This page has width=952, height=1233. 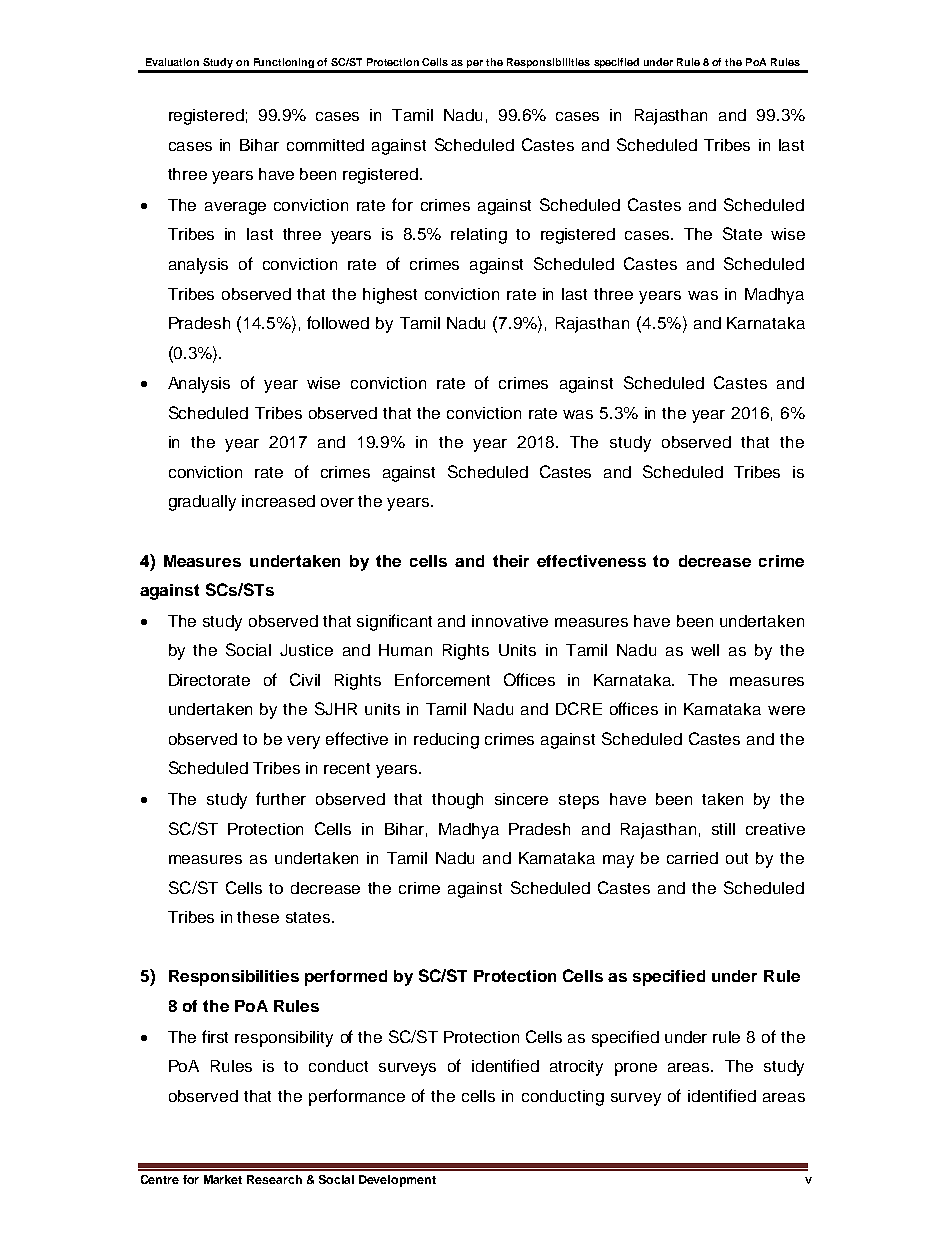 What do you see at coordinates (479, 236) in the page?
I see `relating` at bounding box center [479, 236].
